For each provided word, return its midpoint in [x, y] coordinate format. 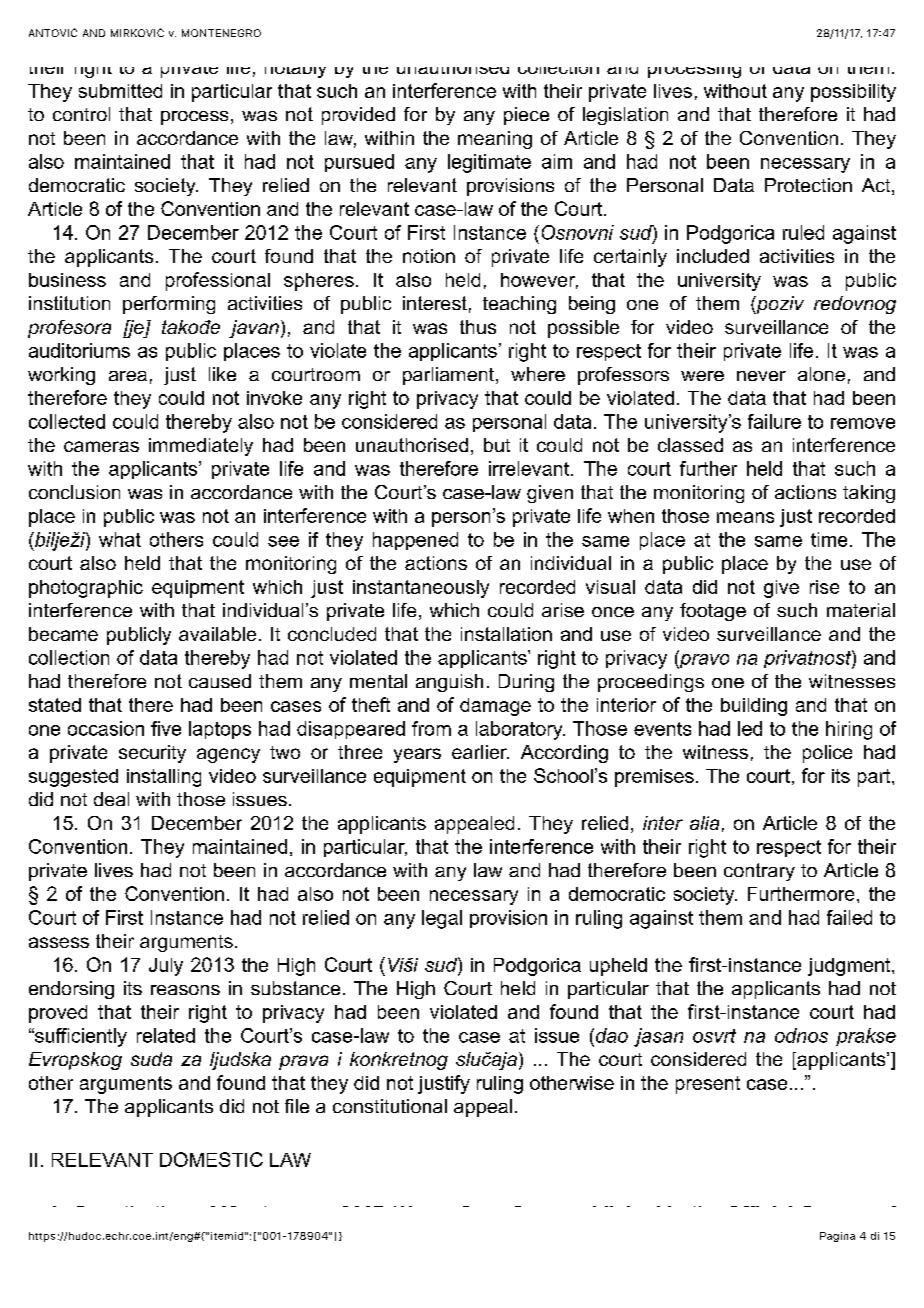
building [754, 707]
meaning [495, 140]
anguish [449, 683]
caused [220, 681]
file [297, 1106]
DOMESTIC [211, 1159]
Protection [808, 185]
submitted [120, 91]
